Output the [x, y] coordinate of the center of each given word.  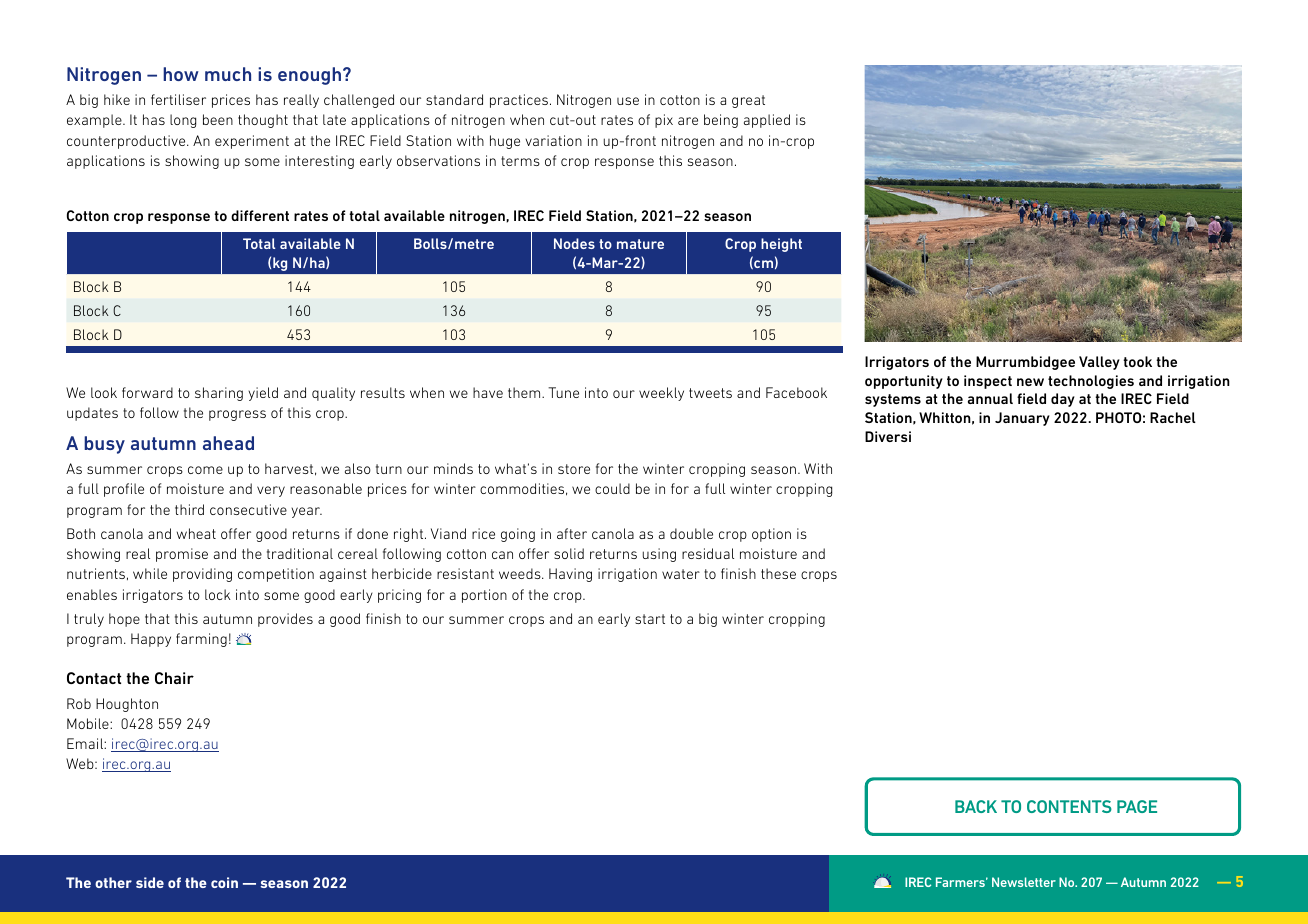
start [650, 619]
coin [224, 882]
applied [767, 121]
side [150, 882]
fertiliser [178, 99]
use [628, 101]
